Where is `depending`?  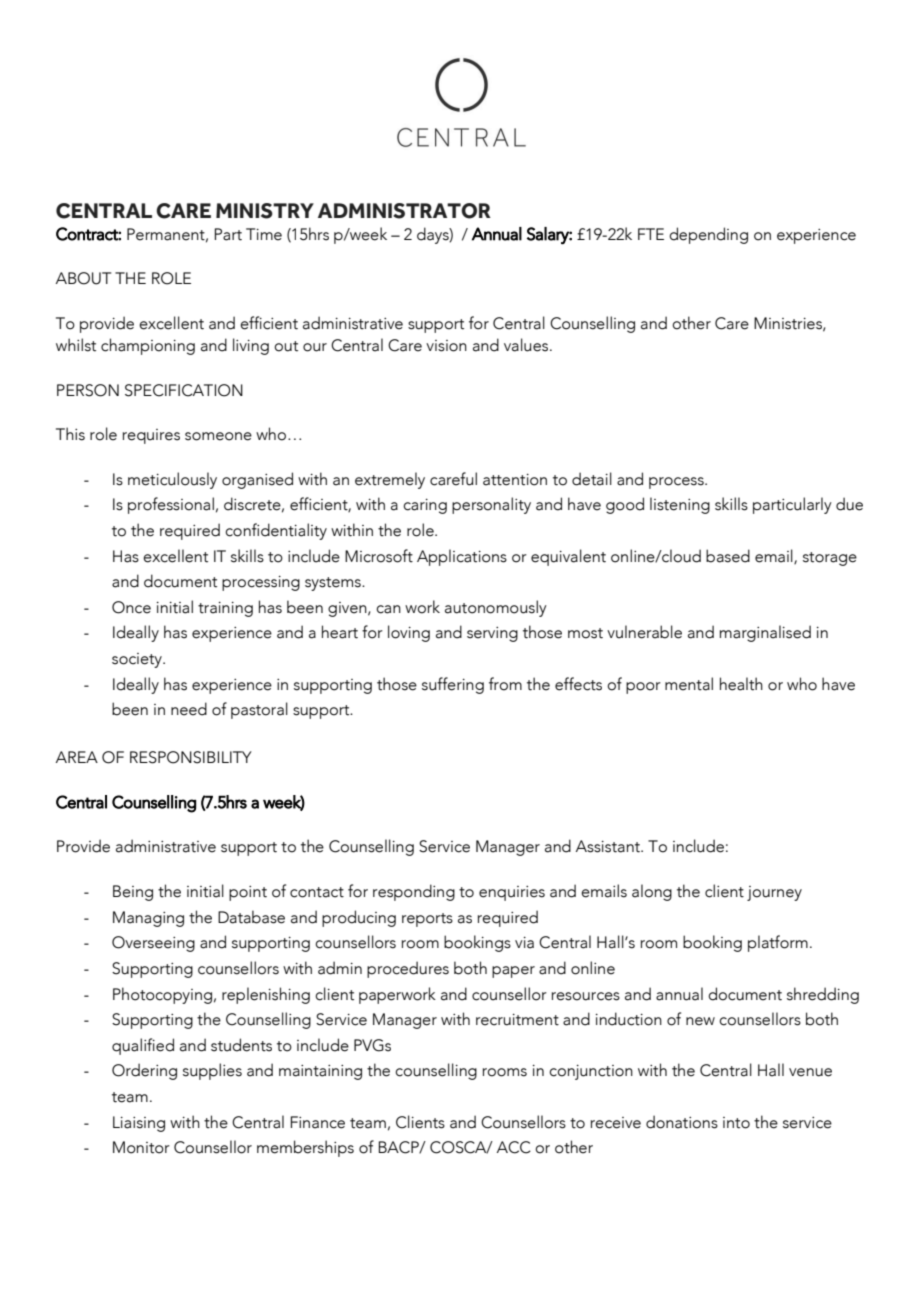 depending is located at coordinates (708, 235).
